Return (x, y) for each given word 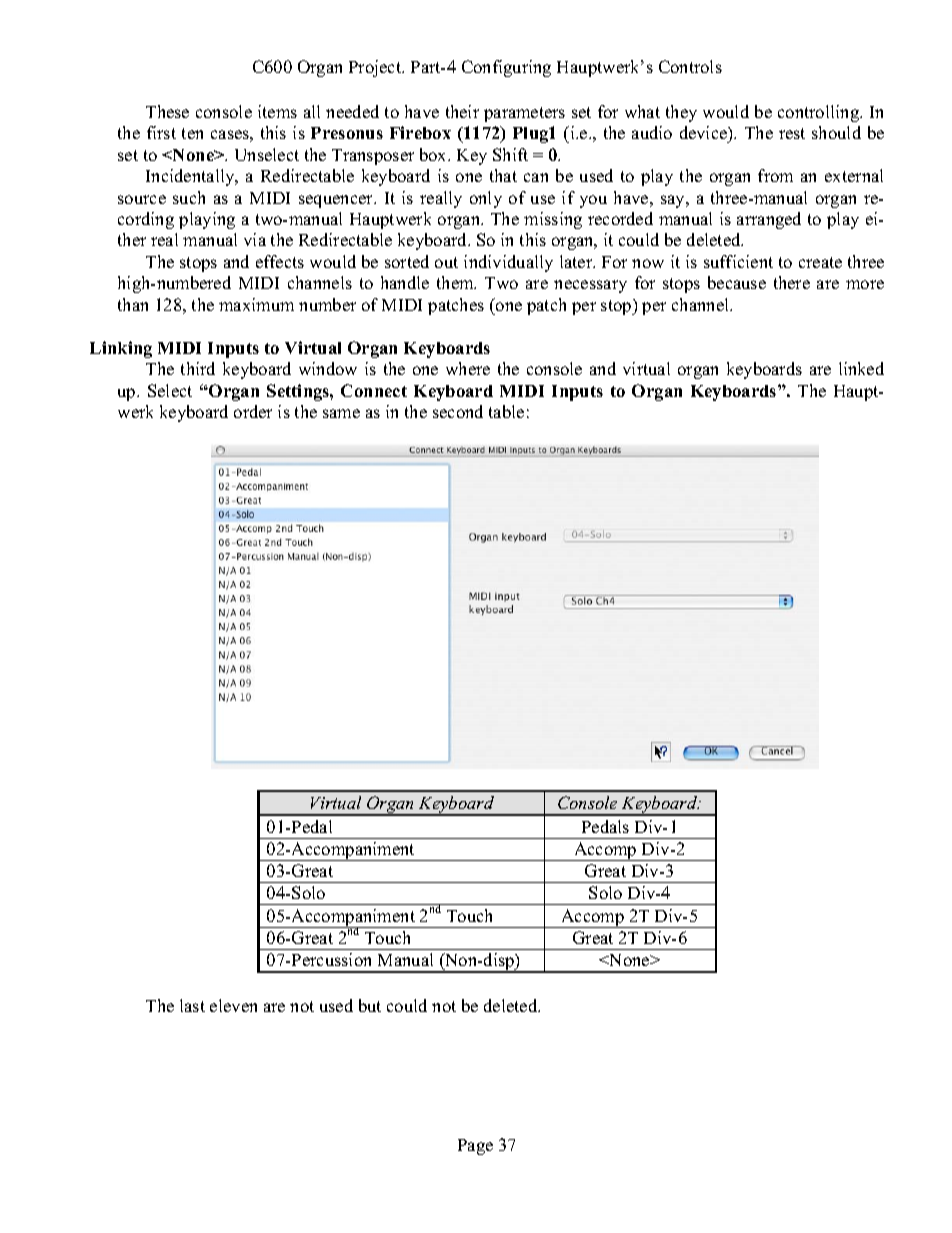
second (458, 411)
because (737, 282)
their (462, 111)
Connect (374, 390)
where (468, 368)
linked (861, 368)
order (253, 411)
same (341, 413)
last (192, 1005)
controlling (820, 113)
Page (475, 1147)
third (198, 368)
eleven (233, 1005)
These (167, 111)
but (370, 1005)
